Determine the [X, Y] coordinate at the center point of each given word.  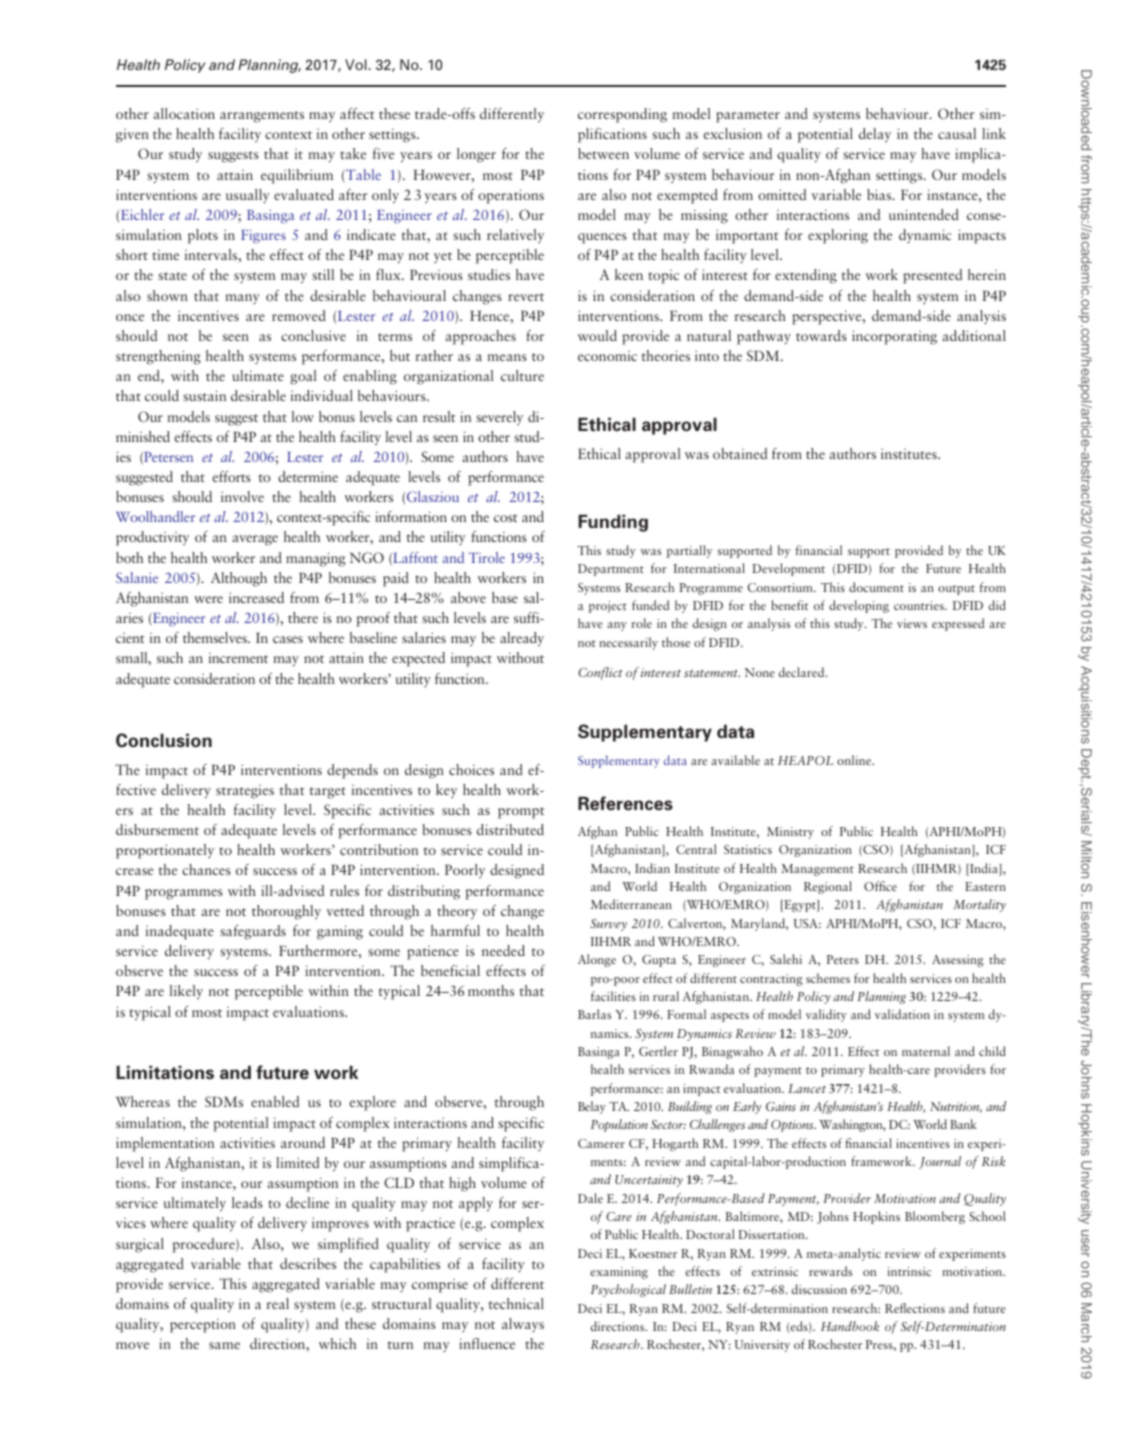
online [855, 760]
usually [248, 196]
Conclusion [164, 740]
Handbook [850, 1326]
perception [203, 1325]
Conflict [600, 673]
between [603, 153]
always [523, 1325]
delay [875, 135]
